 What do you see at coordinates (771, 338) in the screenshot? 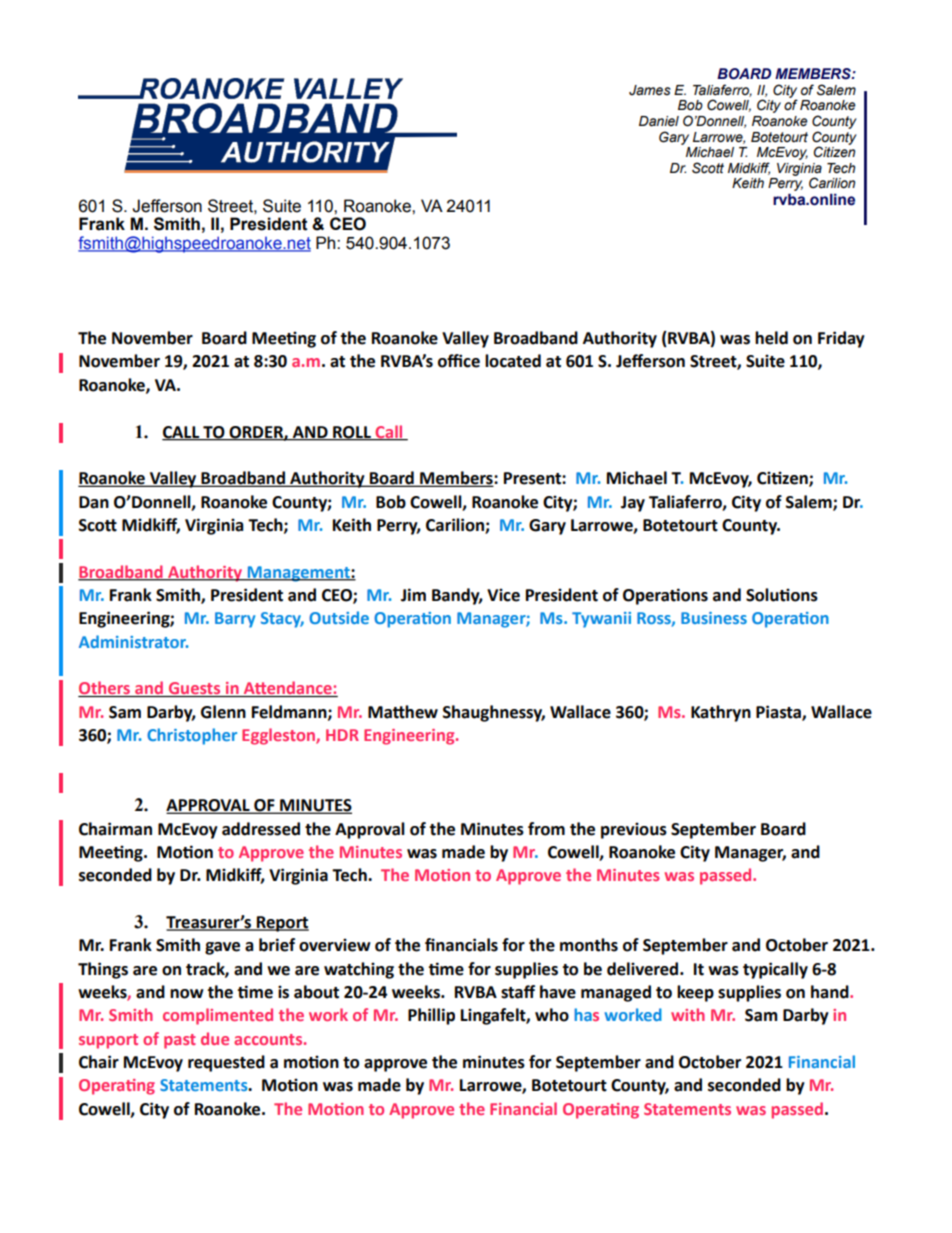
I see `held` at bounding box center [771, 338].
